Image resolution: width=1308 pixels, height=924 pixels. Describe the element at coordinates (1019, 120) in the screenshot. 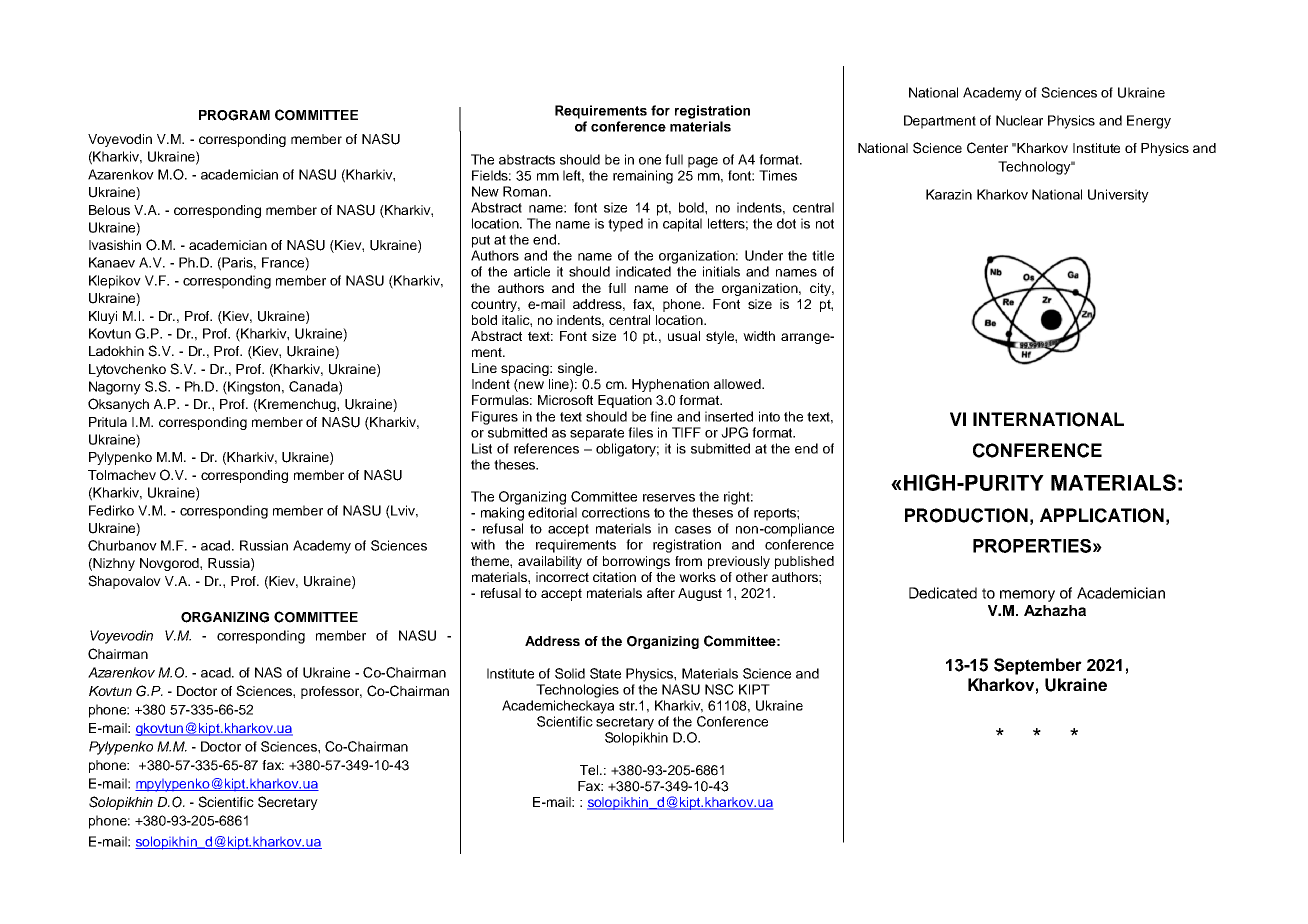

I see `Nuclear` at that location.
